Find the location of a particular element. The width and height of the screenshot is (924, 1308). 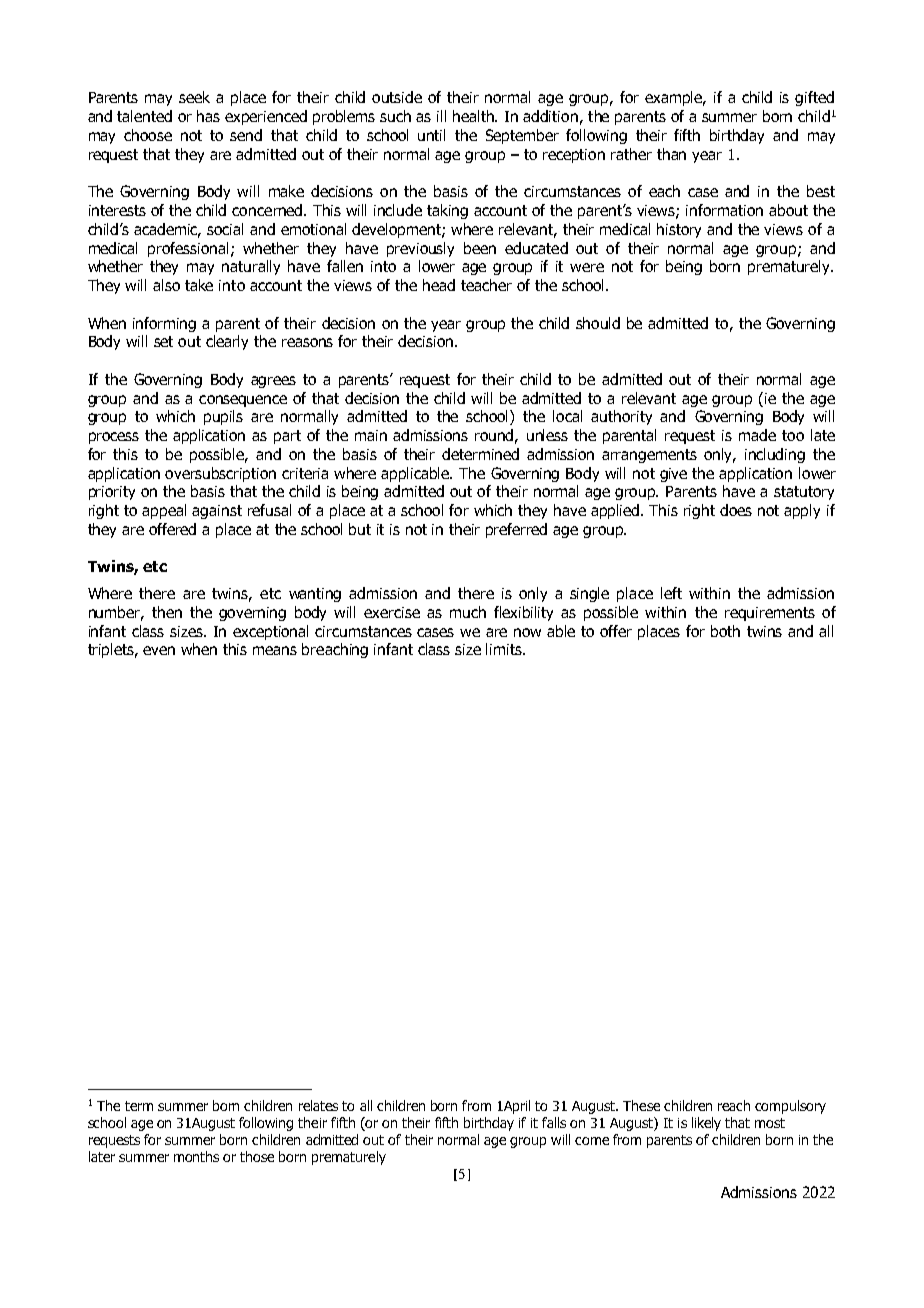

health is located at coordinates (475, 116).
